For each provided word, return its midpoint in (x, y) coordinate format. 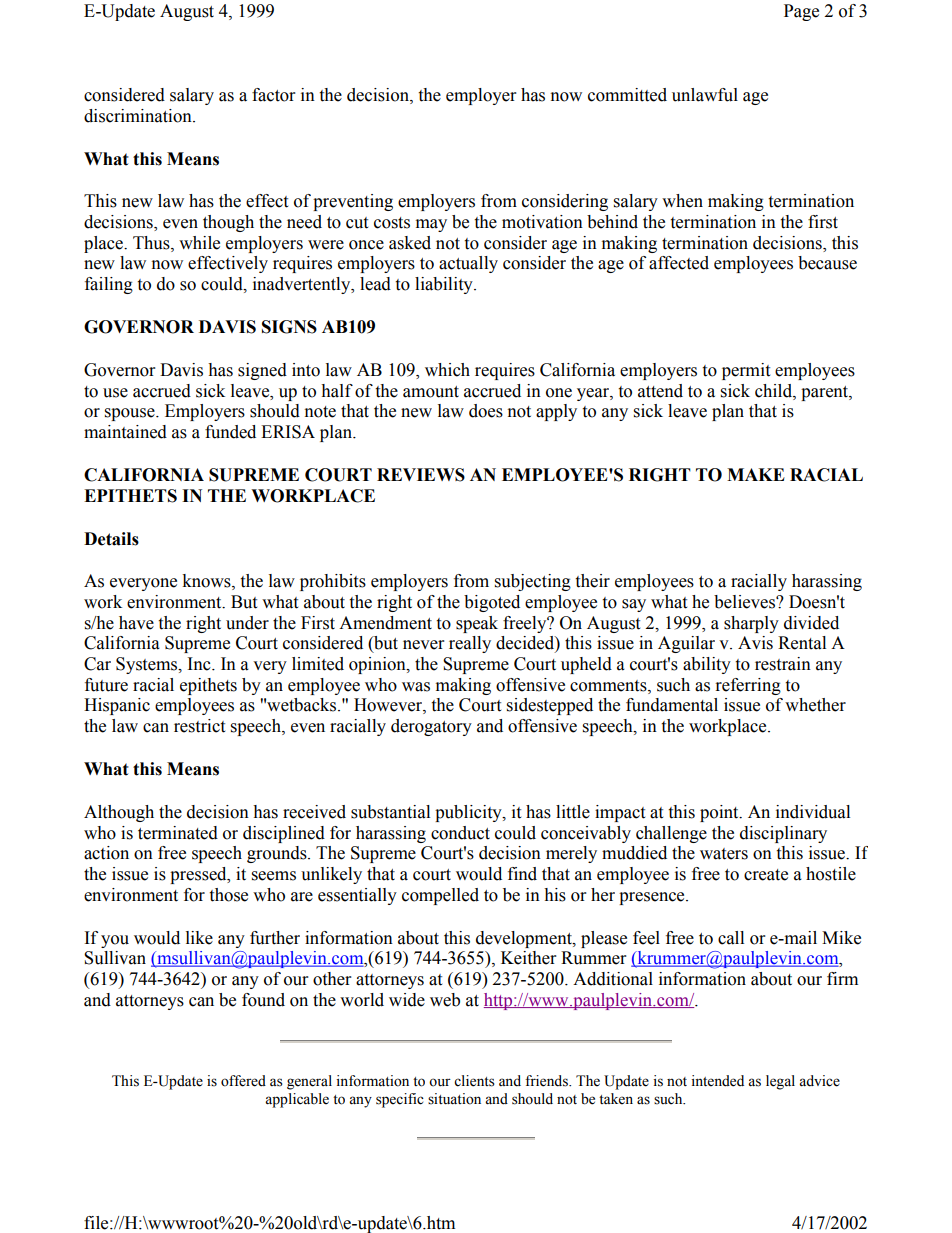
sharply (751, 624)
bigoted (492, 603)
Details (111, 539)
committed (627, 95)
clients (474, 1081)
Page (801, 12)
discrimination (139, 116)
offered (243, 1081)
